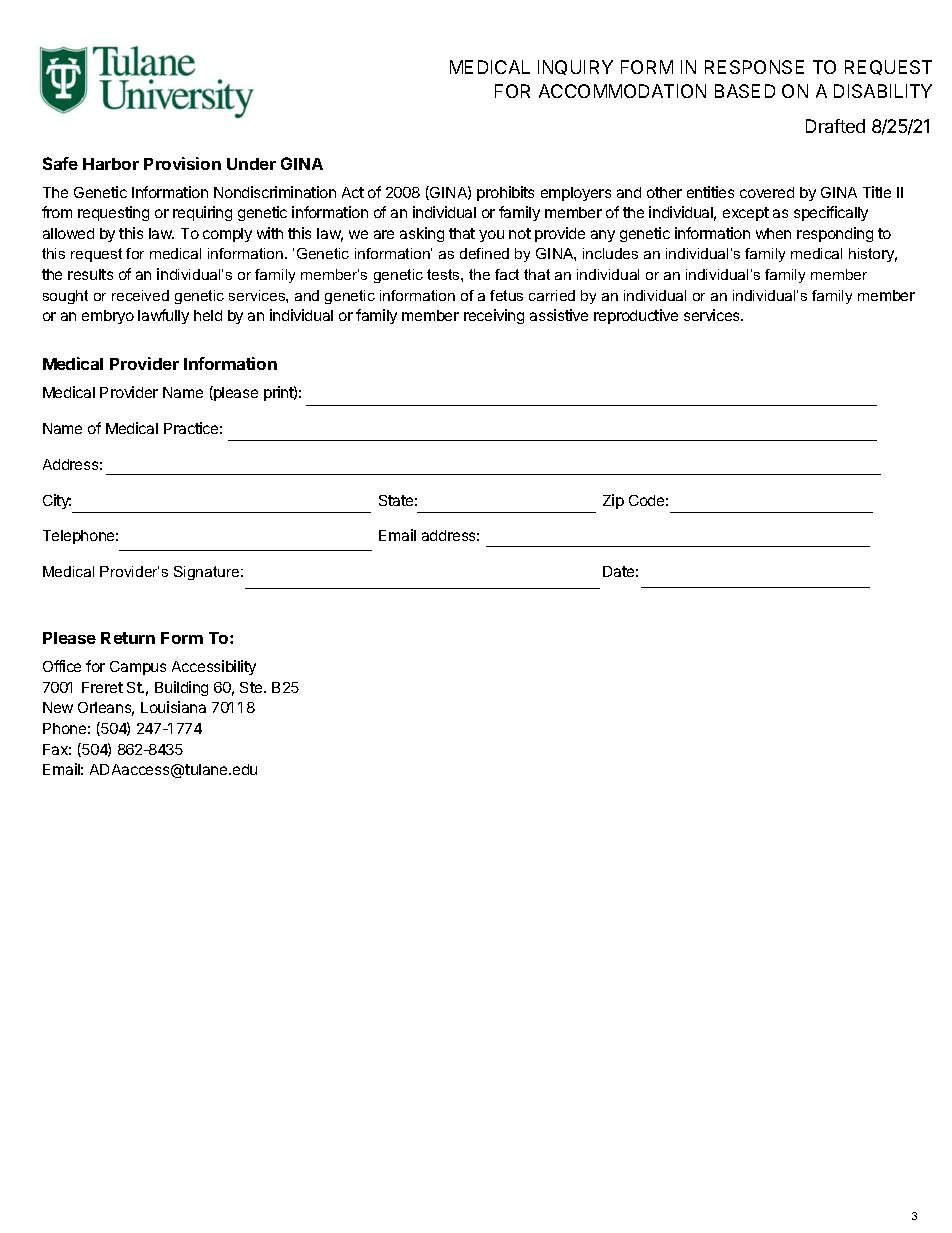  What do you see at coordinates (181, 688) in the screenshot?
I see `Building` at bounding box center [181, 688].
